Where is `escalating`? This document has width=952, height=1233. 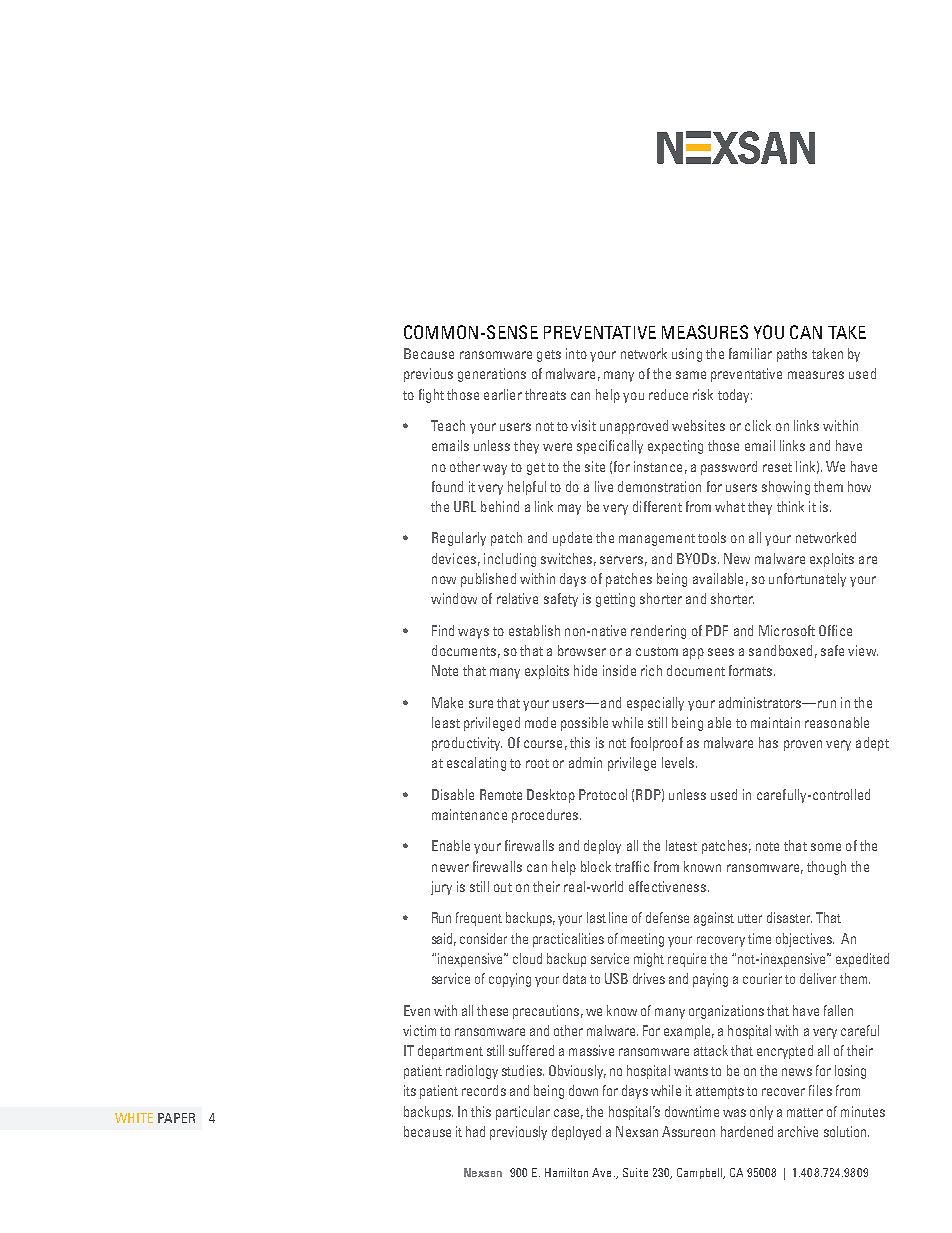 escalating is located at coordinates (476, 764).
